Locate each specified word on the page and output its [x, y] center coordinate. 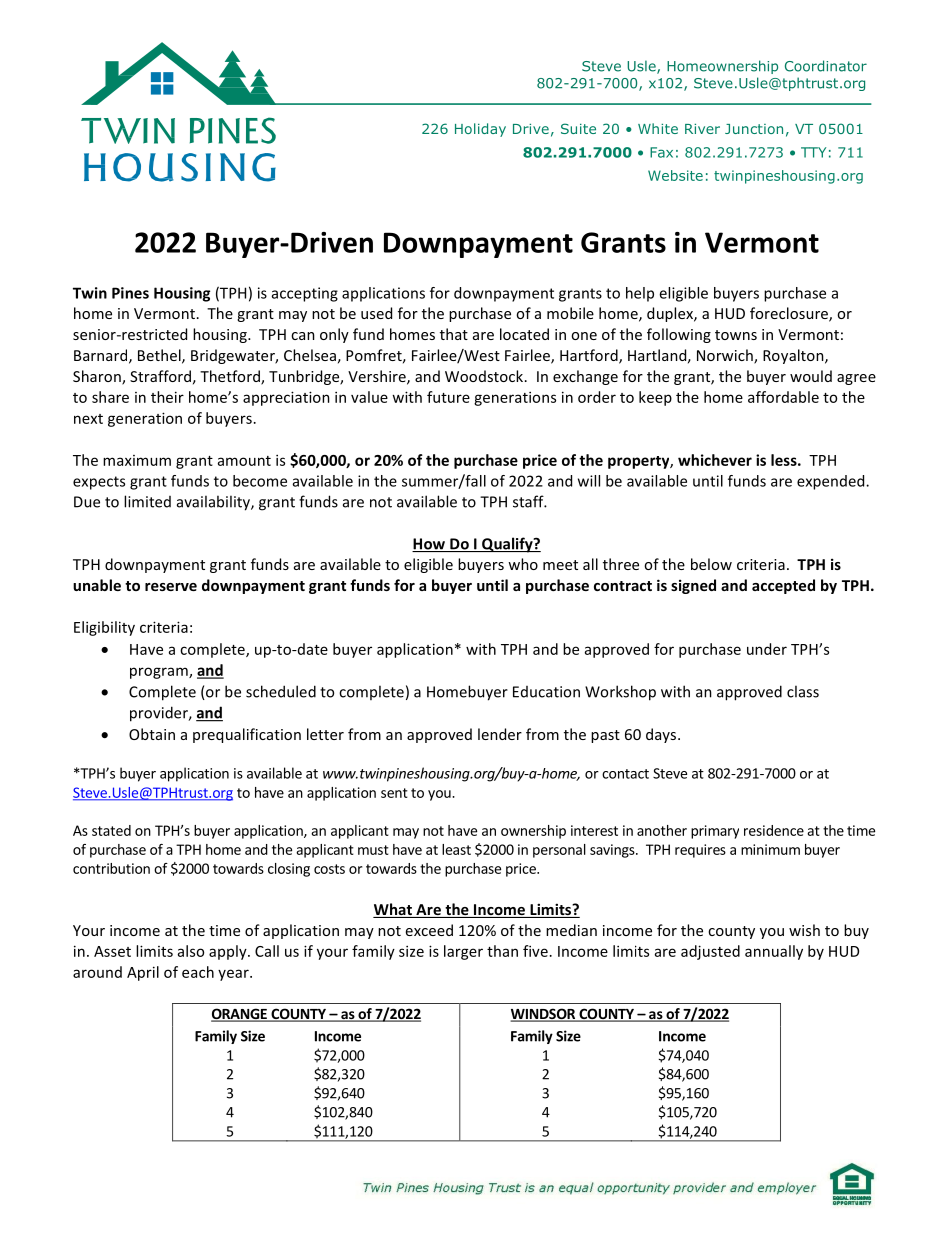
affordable [783, 397]
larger [463, 952]
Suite [578, 128]
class [803, 691]
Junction [754, 129]
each [198, 972]
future [448, 397]
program [160, 673]
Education [546, 692]
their [167, 397]
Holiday [480, 130]
